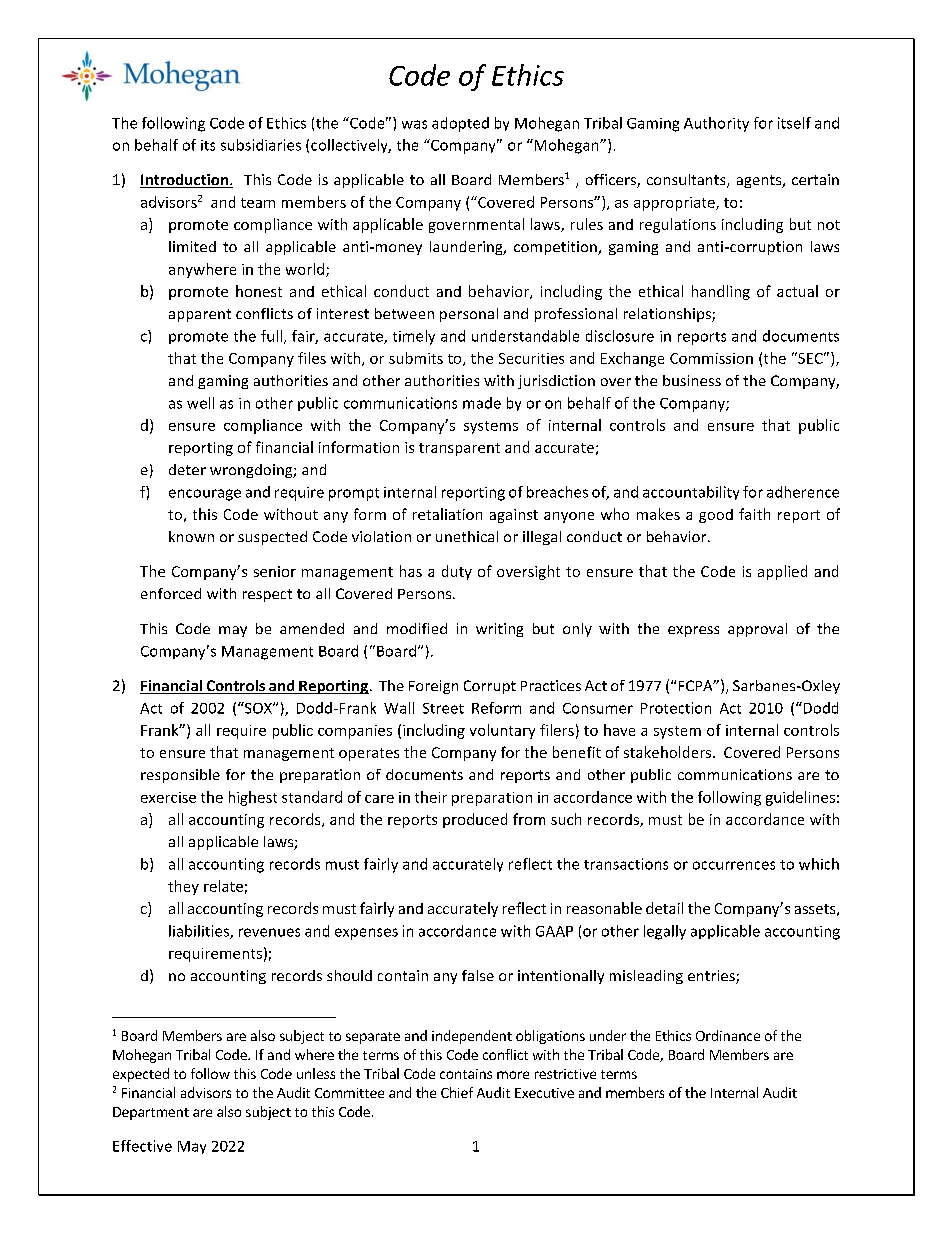  What do you see at coordinates (457, 1092) in the document?
I see `Chief` at bounding box center [457, 1092].
